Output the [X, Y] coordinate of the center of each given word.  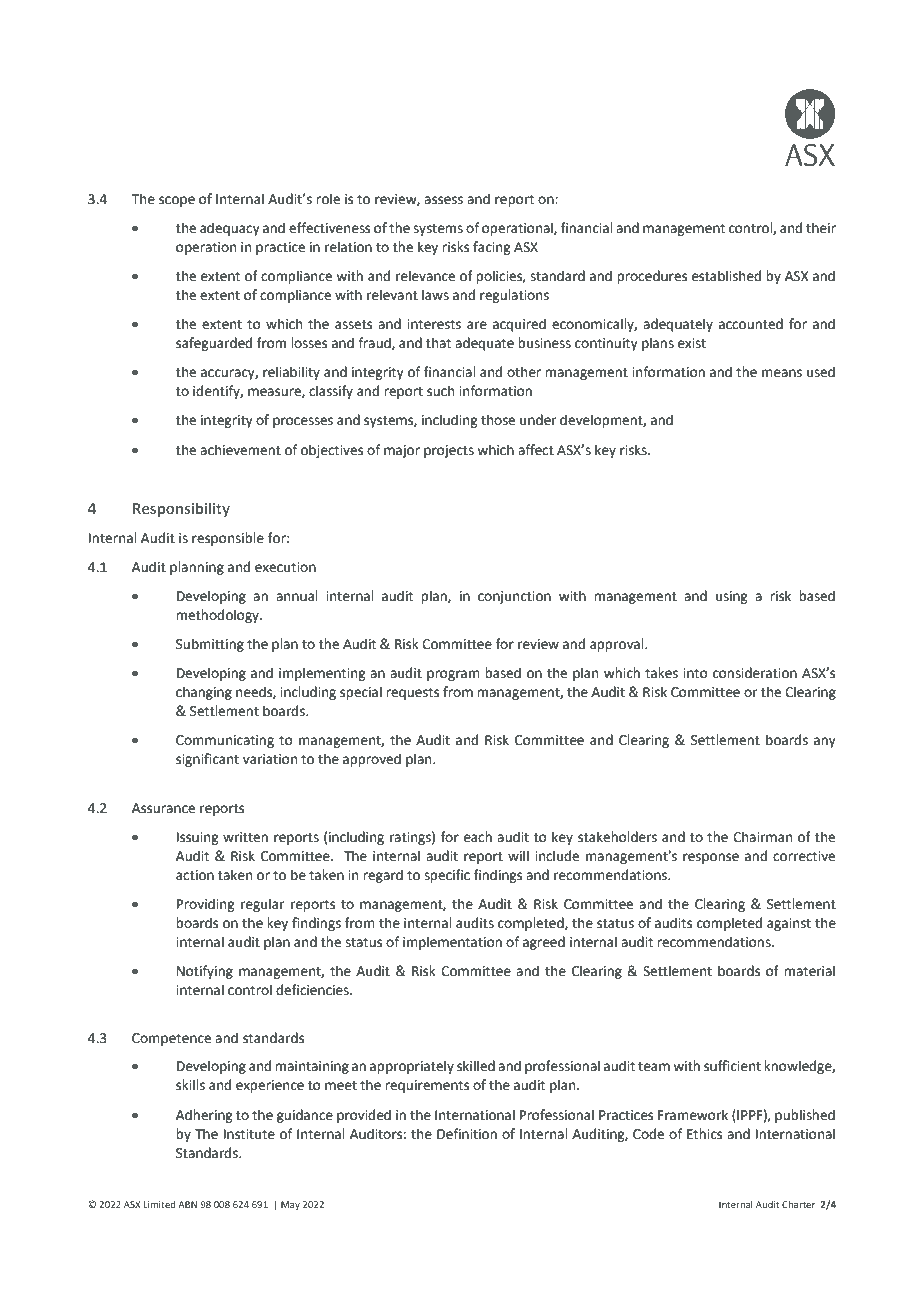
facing [491, 248]
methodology [218, 616]
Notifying [205, 972]
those [498, 420]
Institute [249, 1134]
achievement [240, 450]
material [809, 971]
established [726, 276]
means [782, 373]
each [478, 837]
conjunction [514, 597]
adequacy [230, 229]
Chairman [762, 837]
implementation [452, 943]
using [731, 597]
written [245, 837]
